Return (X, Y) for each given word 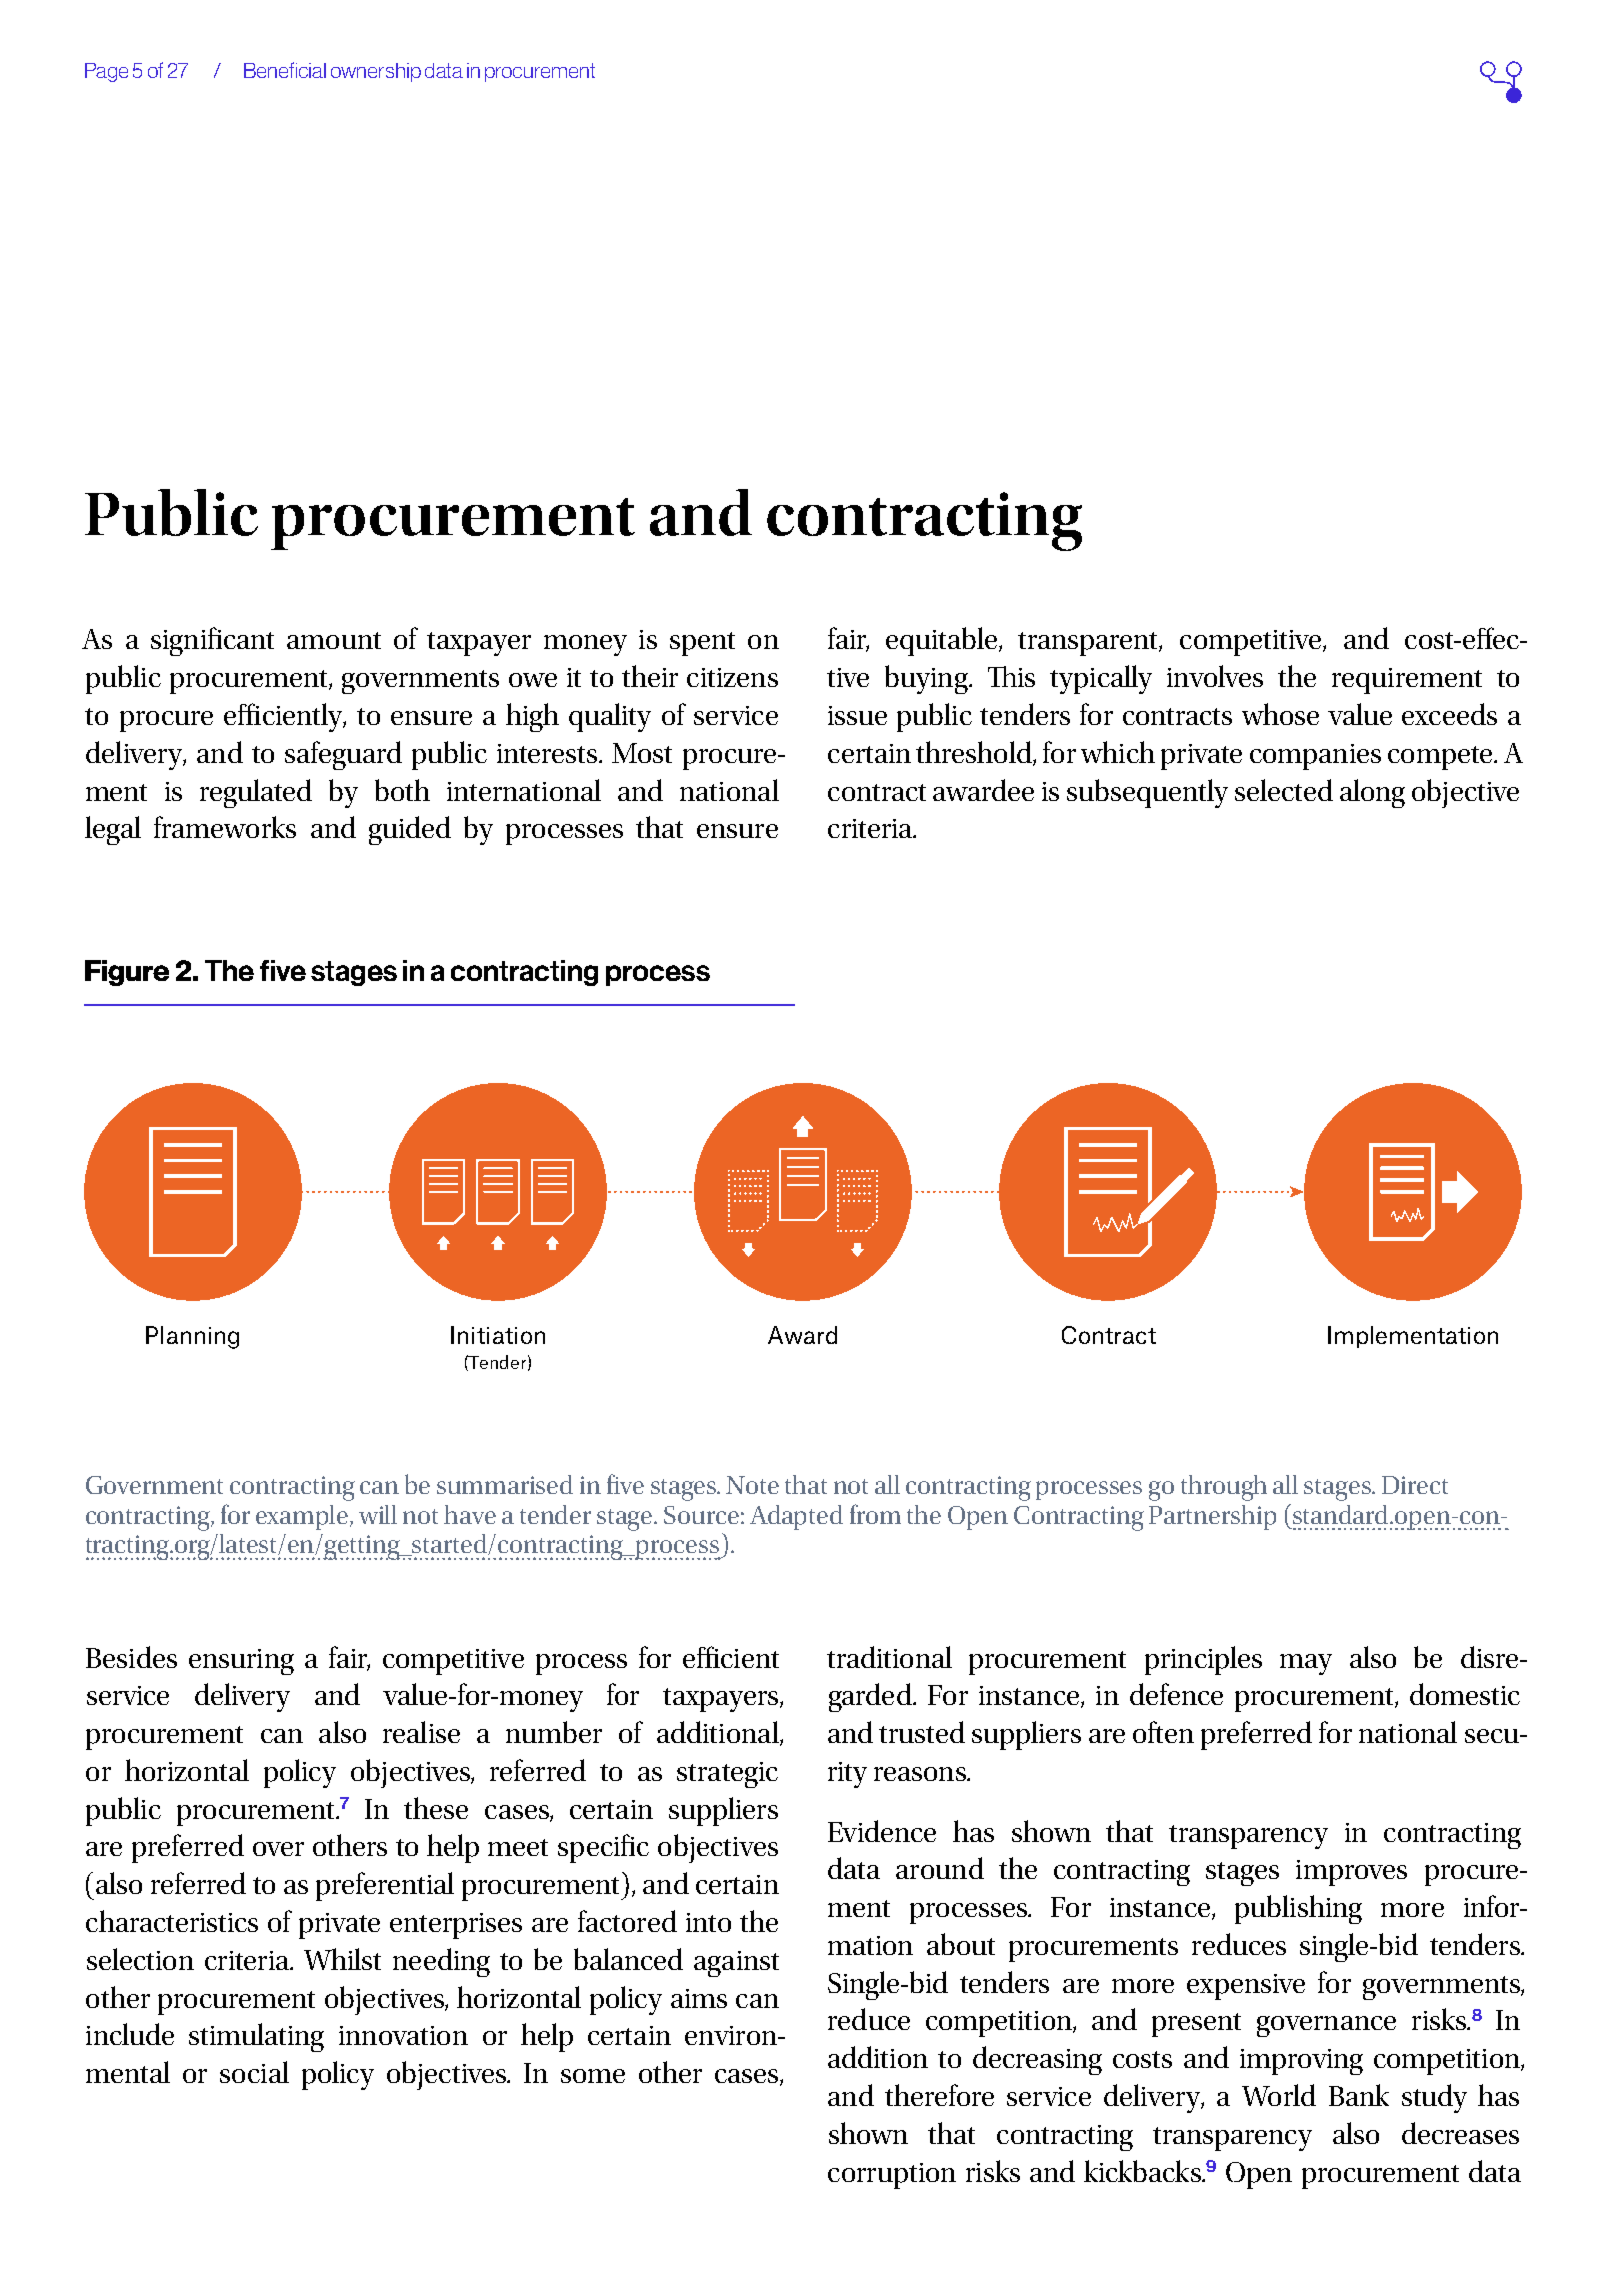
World (1279, 2095)
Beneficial (285, 70)
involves (1215, 676)
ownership (376, 72)
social (254, 2072)
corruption (892, 2176)
